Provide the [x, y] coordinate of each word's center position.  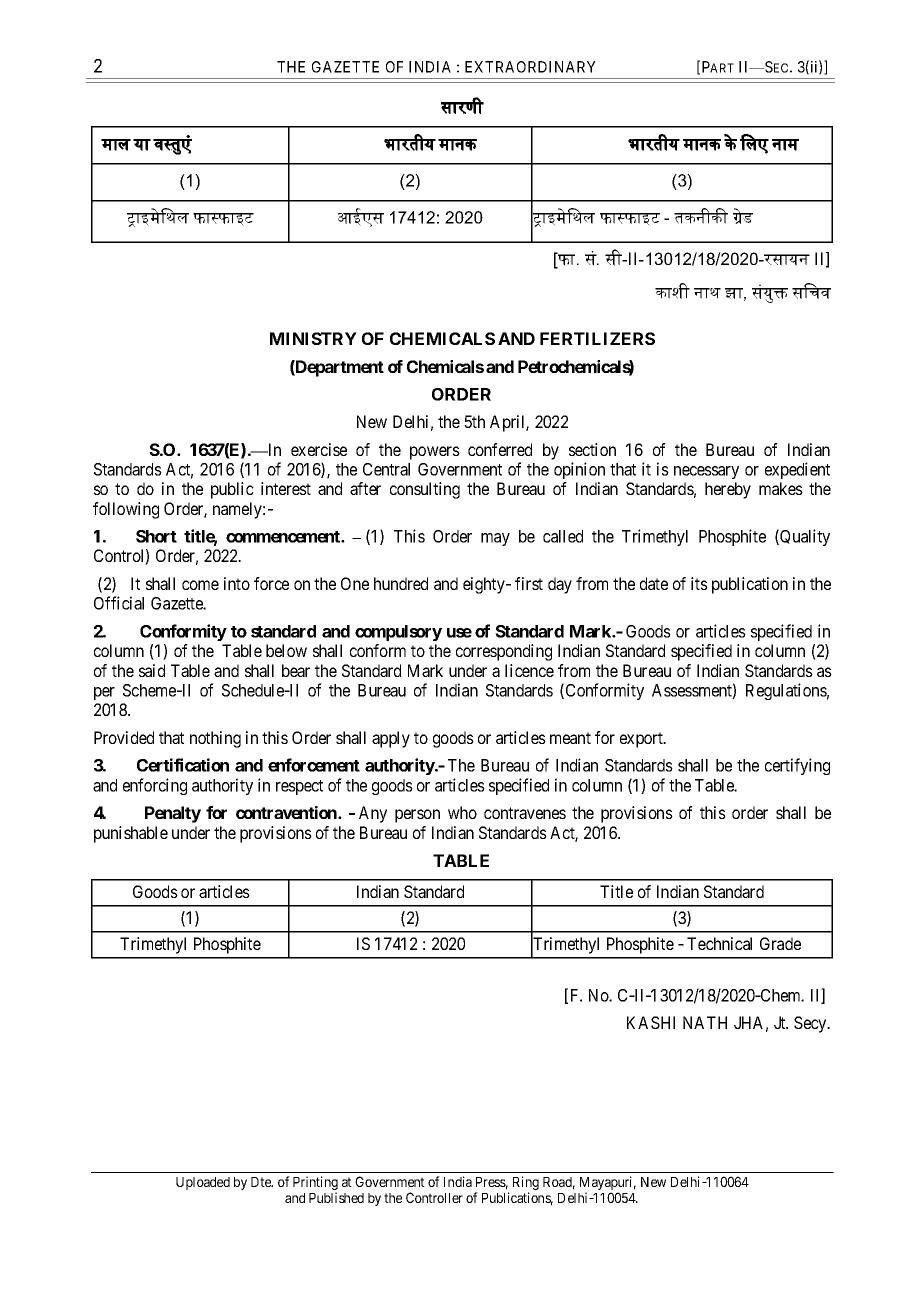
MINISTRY [313, 338]
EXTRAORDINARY [530, 67]
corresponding [504, 652]
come [200, 585]
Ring [526, 1184]
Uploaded [203, 1183]
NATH [705, 1022]
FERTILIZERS [597, 338]
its [699, 583]
